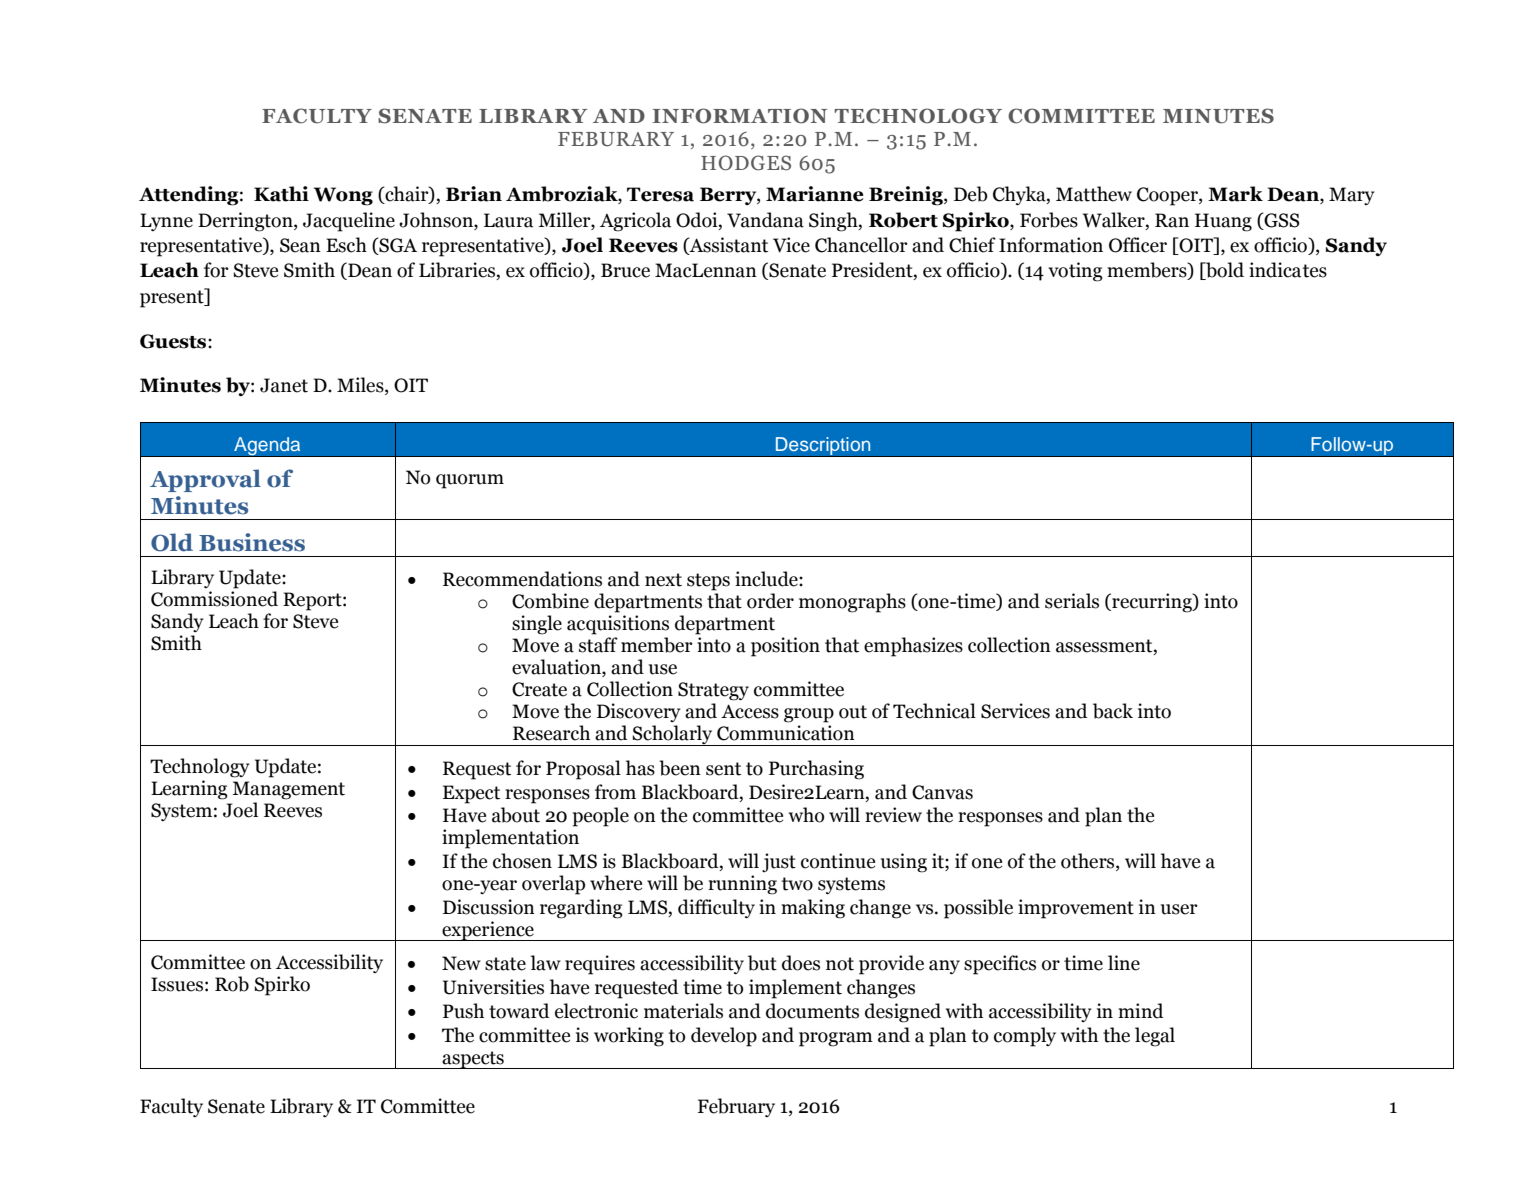  I want to click on legal, so click(1155, 1037).
